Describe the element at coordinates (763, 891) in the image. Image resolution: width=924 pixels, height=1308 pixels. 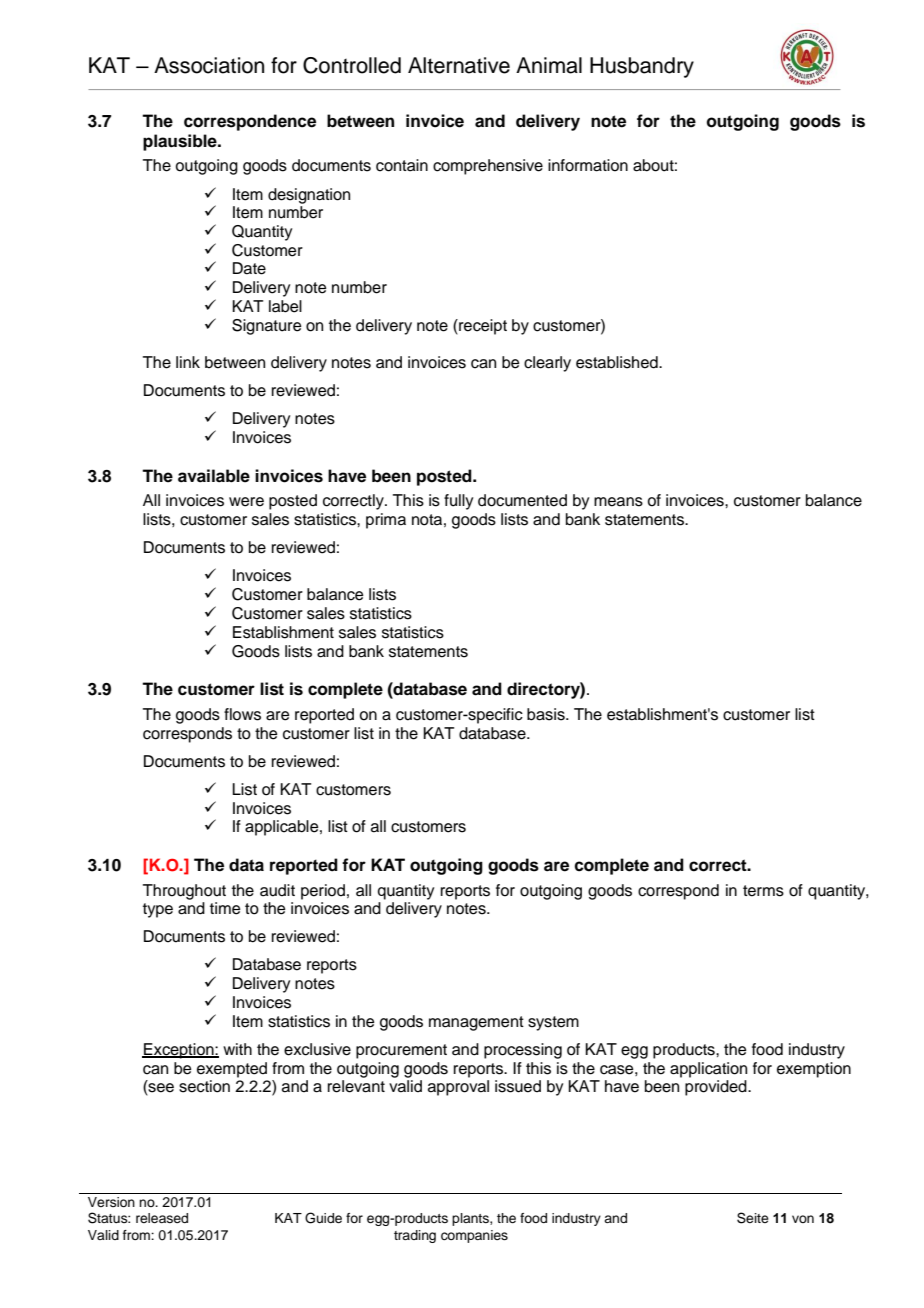
I see `terms` at that location.
